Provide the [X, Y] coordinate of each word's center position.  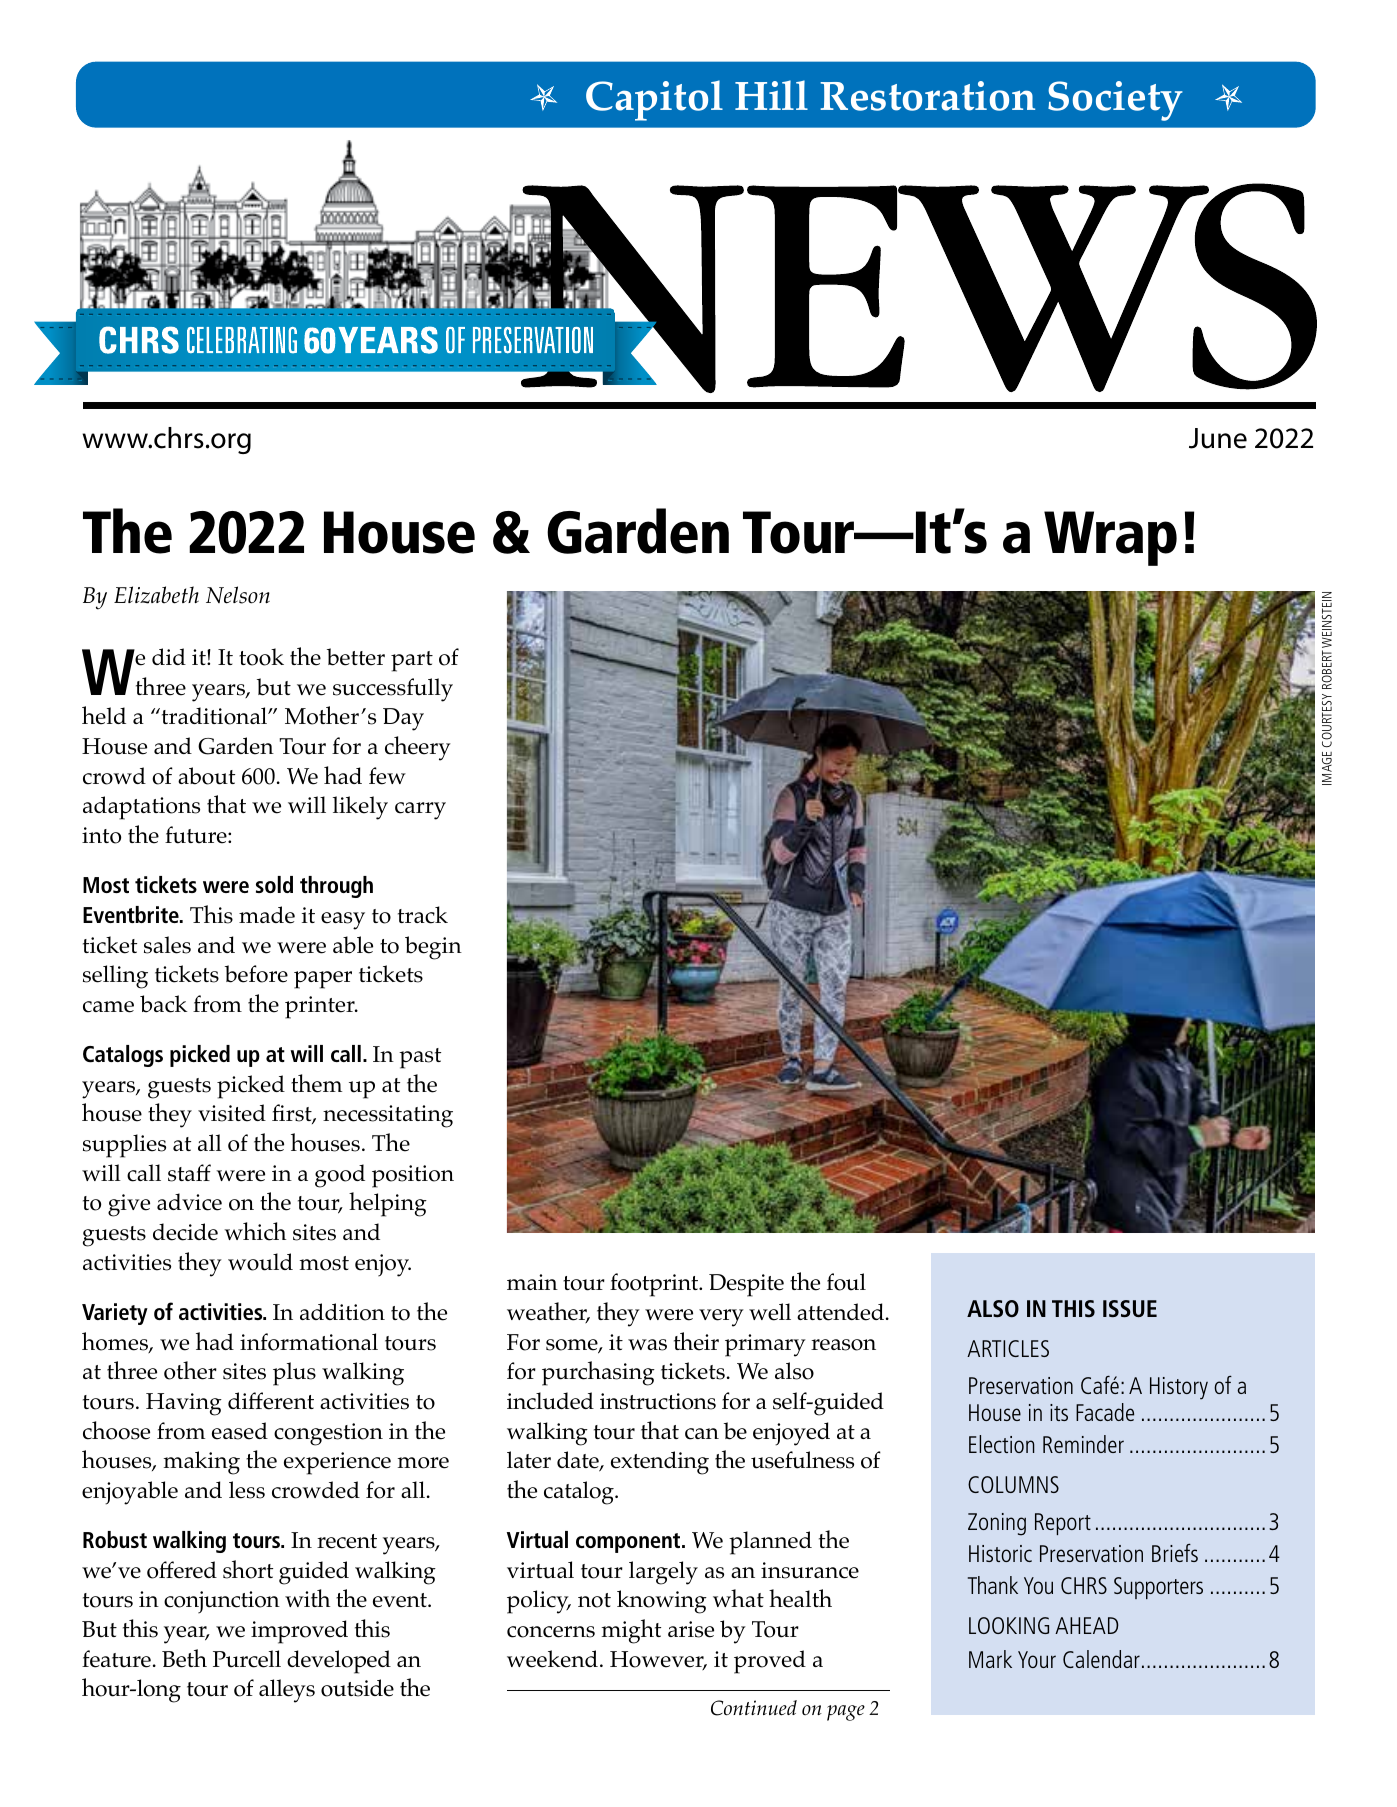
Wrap [1110, 538]
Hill [771, 95]
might [631, 1631]
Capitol [654, 100]
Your [1037, 1659]
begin [433, 948]
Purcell [247, 1659]
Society [1115, 101]
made [267, 915]
